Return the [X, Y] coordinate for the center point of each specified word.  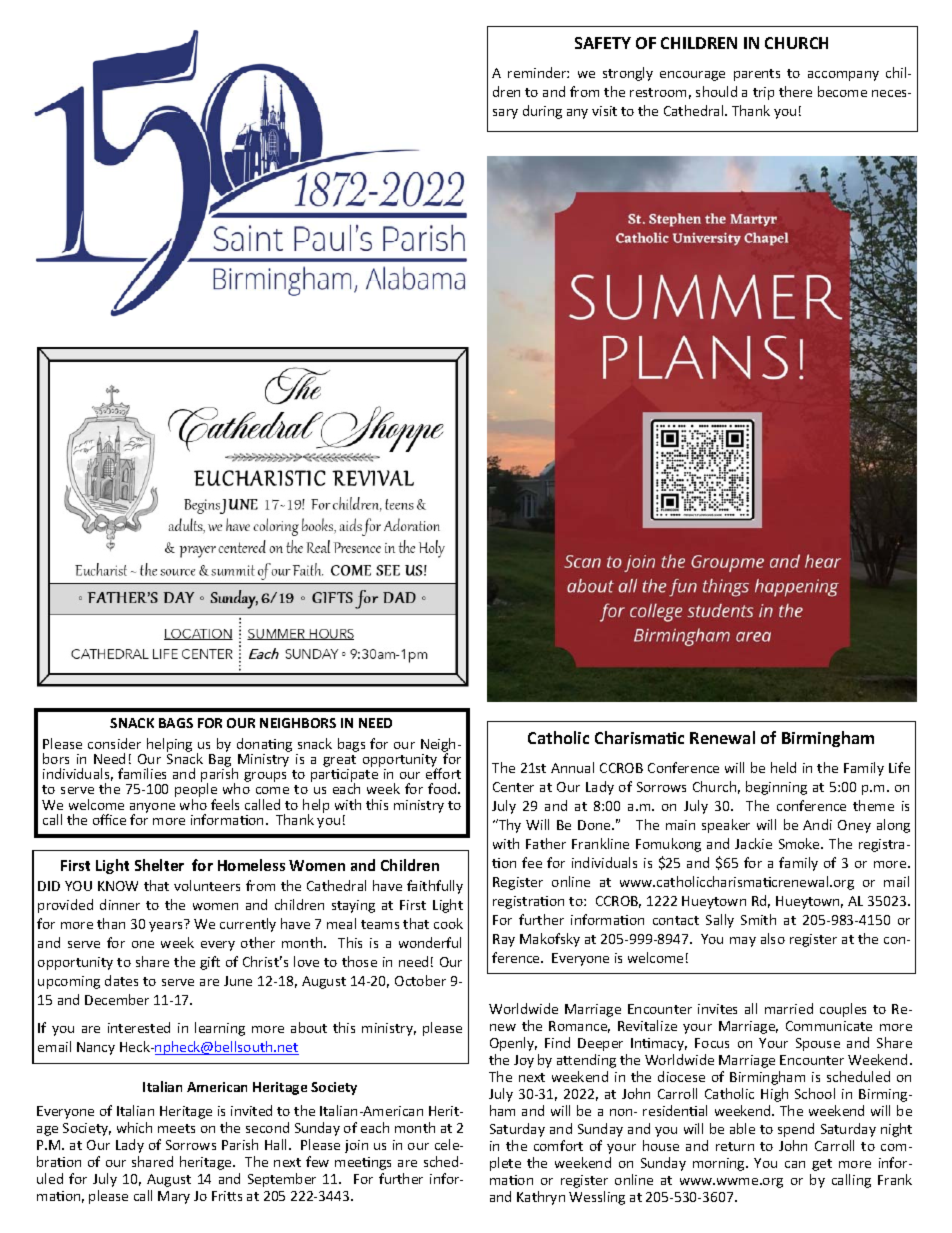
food [443, 788]
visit [604, 111]
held [783, 767]
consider [114, 743]
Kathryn [541, 1198]
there [795, 91]
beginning [776, 788]
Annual [572, 767]
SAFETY [603, 43]
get [822, 1165]
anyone [152, 809]
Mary [174, 1197]
